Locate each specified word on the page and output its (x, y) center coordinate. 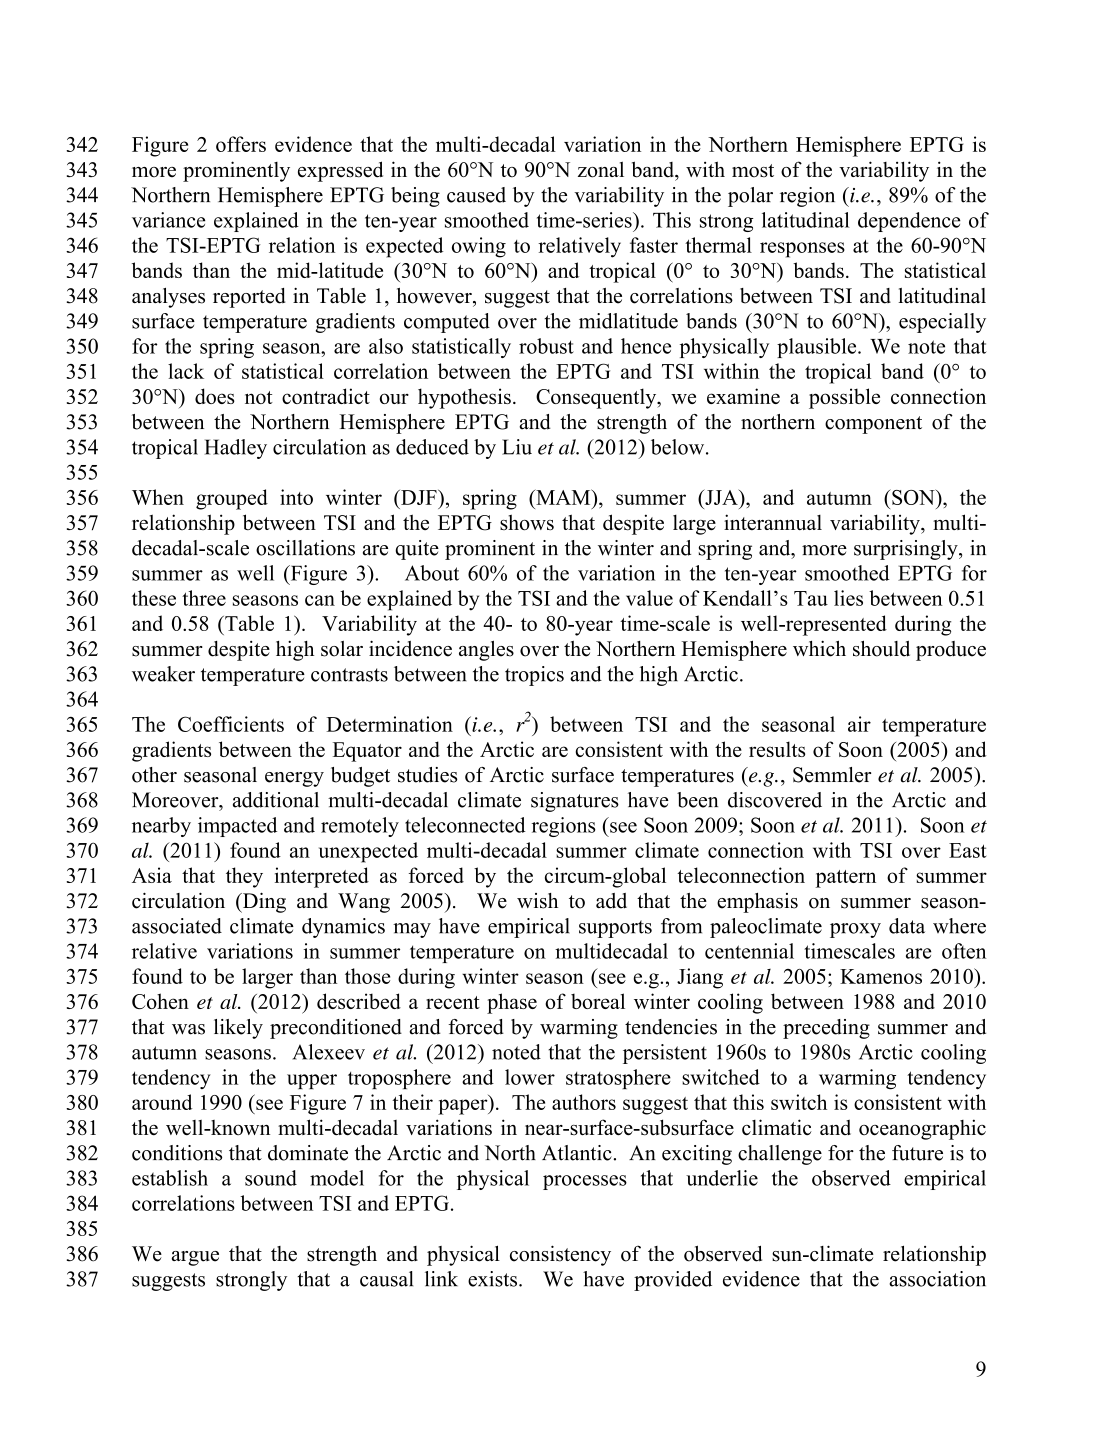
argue (195, 1258)
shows (527, 522)
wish (537, 901)
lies (848, 598)
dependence (909, 222)
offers (241, 144)
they (244, 877)
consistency (560, 1255)
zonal (601, 169)
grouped (232, 499)
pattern (846, 879)
